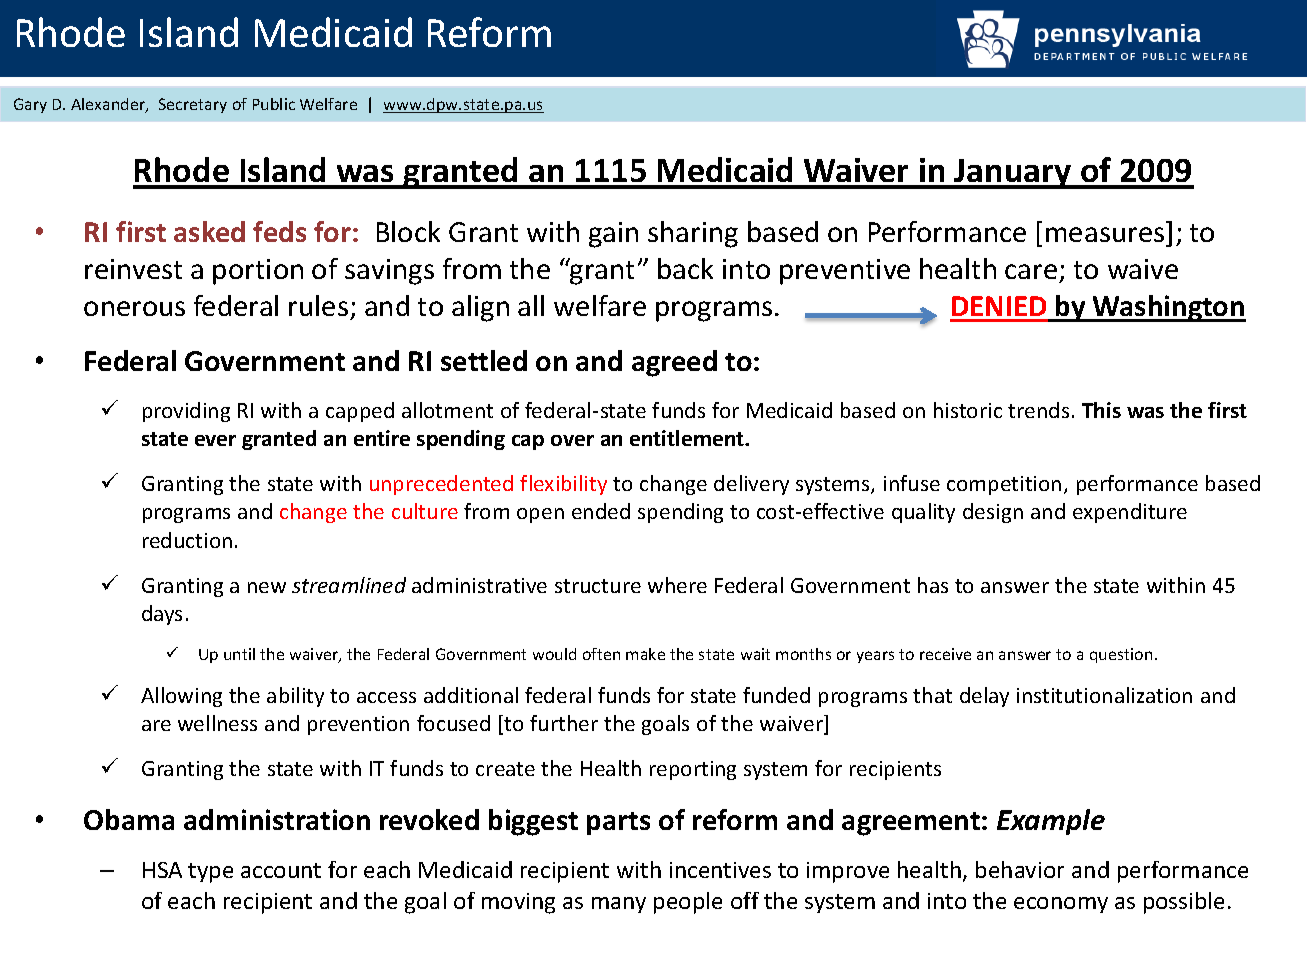 This image has width=1307, height=980. What do you see at coordinates (613, 235) in the image?
I see `gain` at bounding box center [613, 235].
